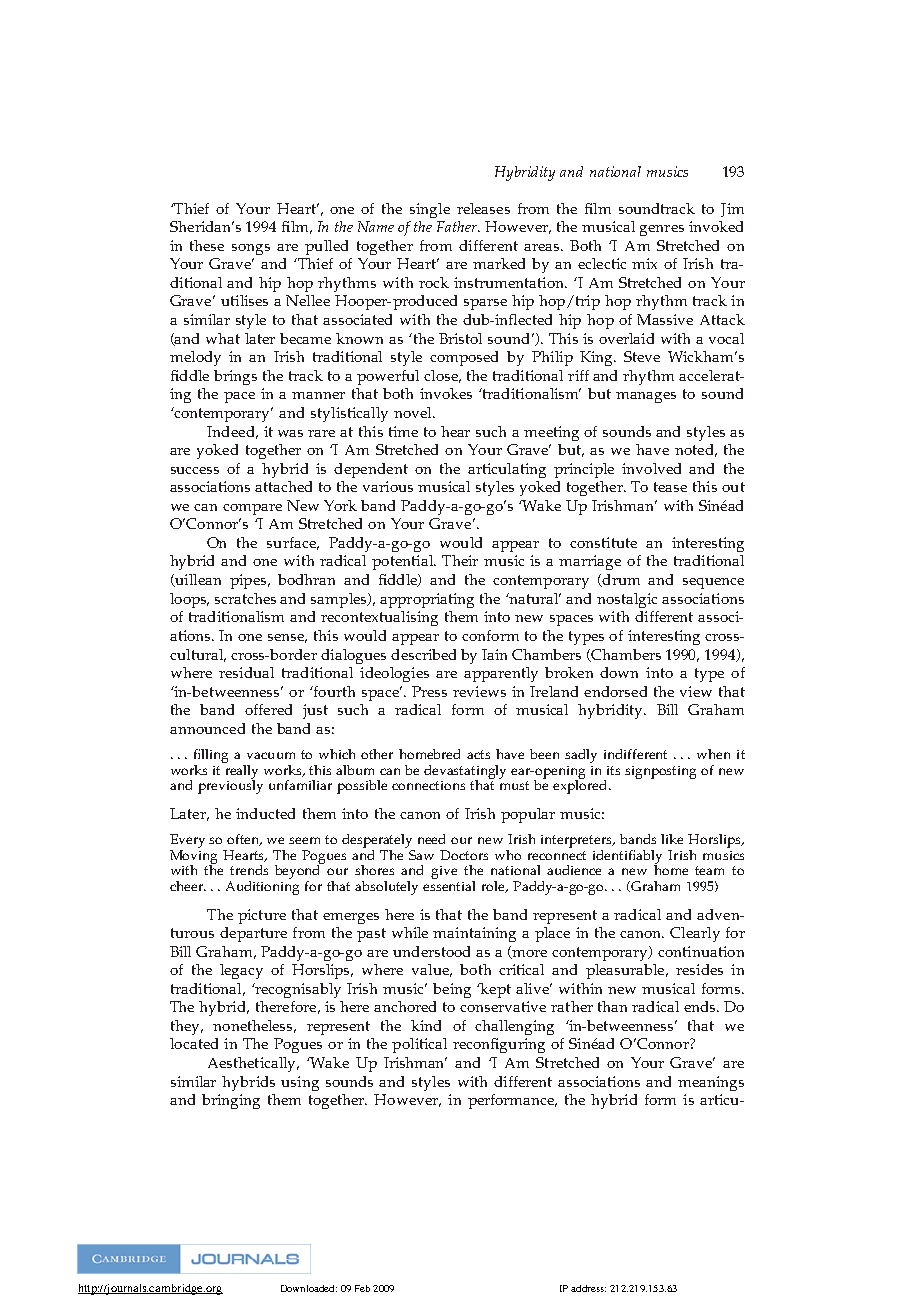 This document has height=1308, width=924. What do you see at coordinates (478, 754) in the document?
I see `acts` at bounding box center [478, 754].
